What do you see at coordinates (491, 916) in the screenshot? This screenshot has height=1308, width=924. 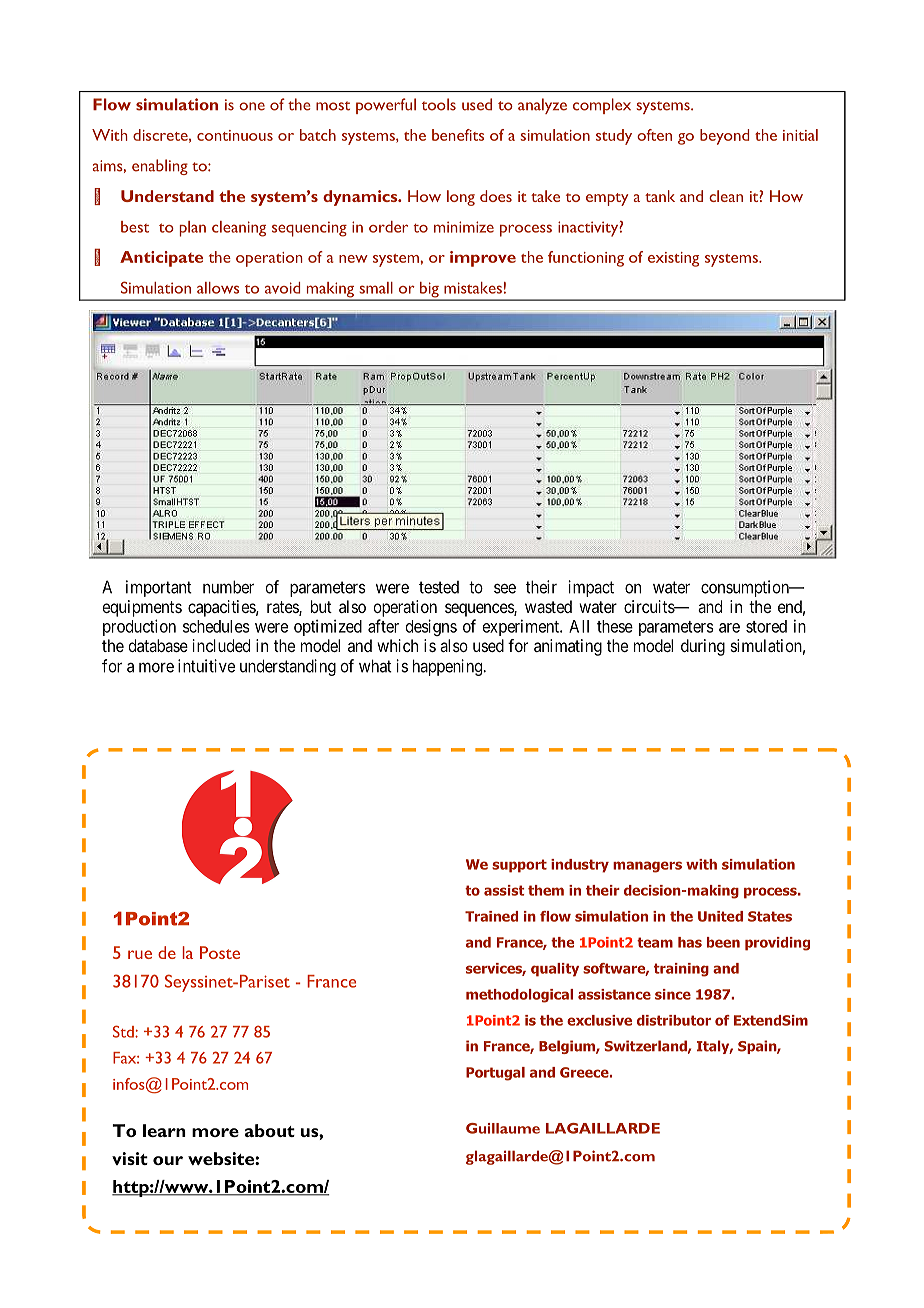 I see `Trained` at bounding box center [491, 916].
